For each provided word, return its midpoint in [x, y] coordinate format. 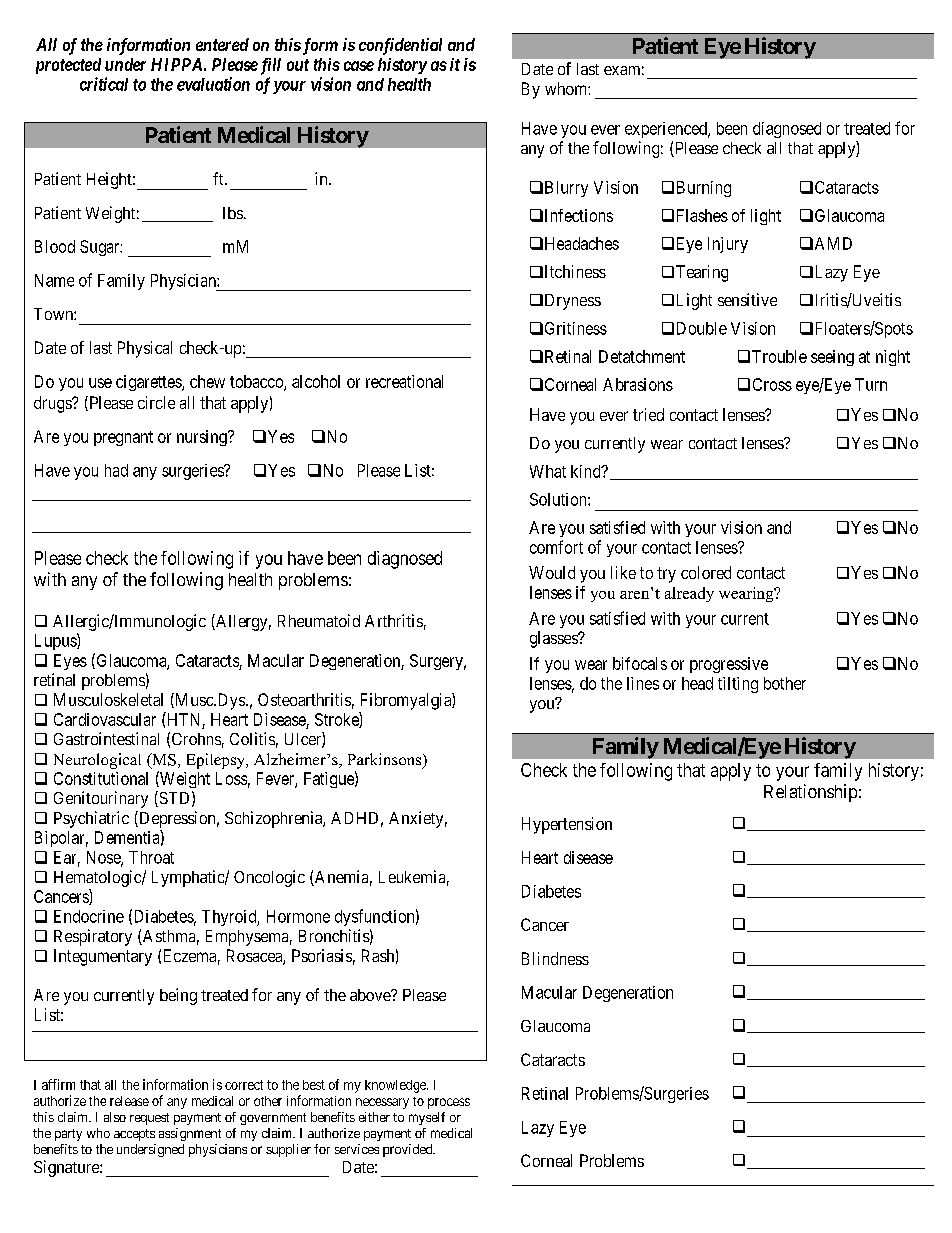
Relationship [810, 793]
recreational [404, 381]
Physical [145, 349]
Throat [151, 857]
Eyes [70, 662]
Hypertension [567, 825]
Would [552, 572]
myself [427, 1118]
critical [104, 84]
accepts [134, 1135]
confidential [400, 46]
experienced [667, 130]
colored [706, 572]
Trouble [779, 356]
